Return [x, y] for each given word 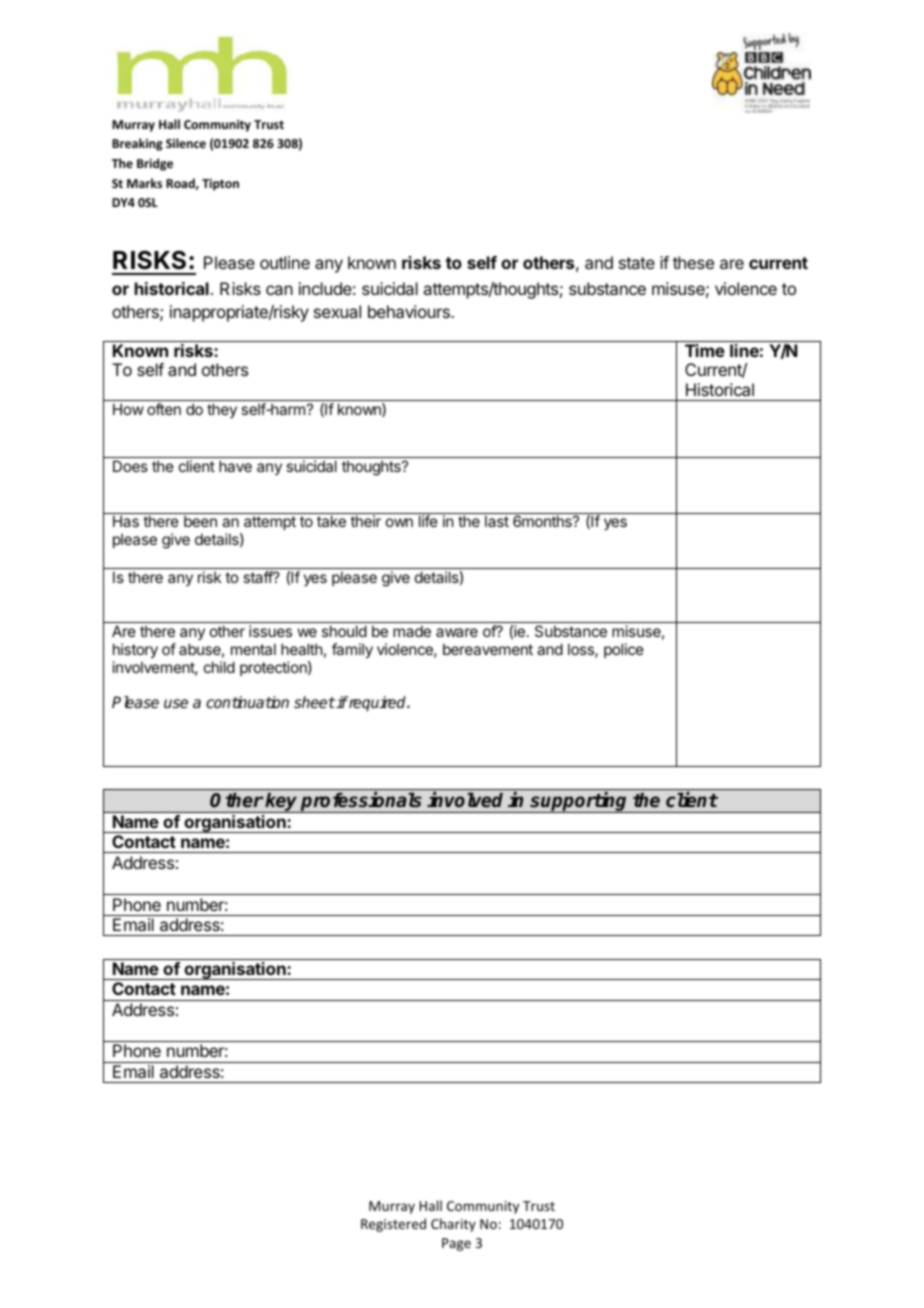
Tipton [220, 184]
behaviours [410, 311]
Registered [393, 1225]
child [219, 667]
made [412, 631]
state [637, 263]
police [624, 650]
